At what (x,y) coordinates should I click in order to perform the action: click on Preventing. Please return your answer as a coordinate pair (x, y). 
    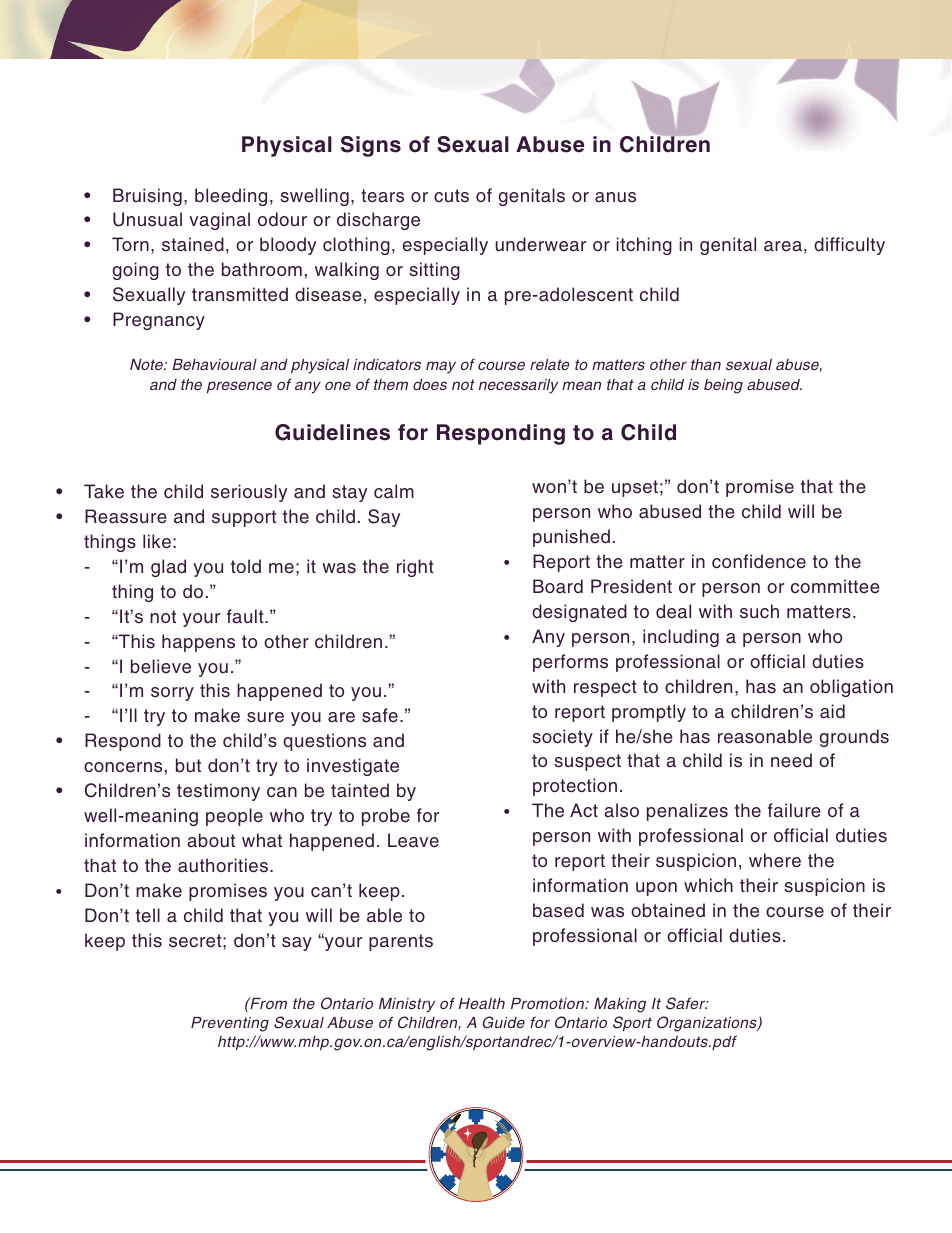
    Looking at the image, I should click on (230, 1024).
